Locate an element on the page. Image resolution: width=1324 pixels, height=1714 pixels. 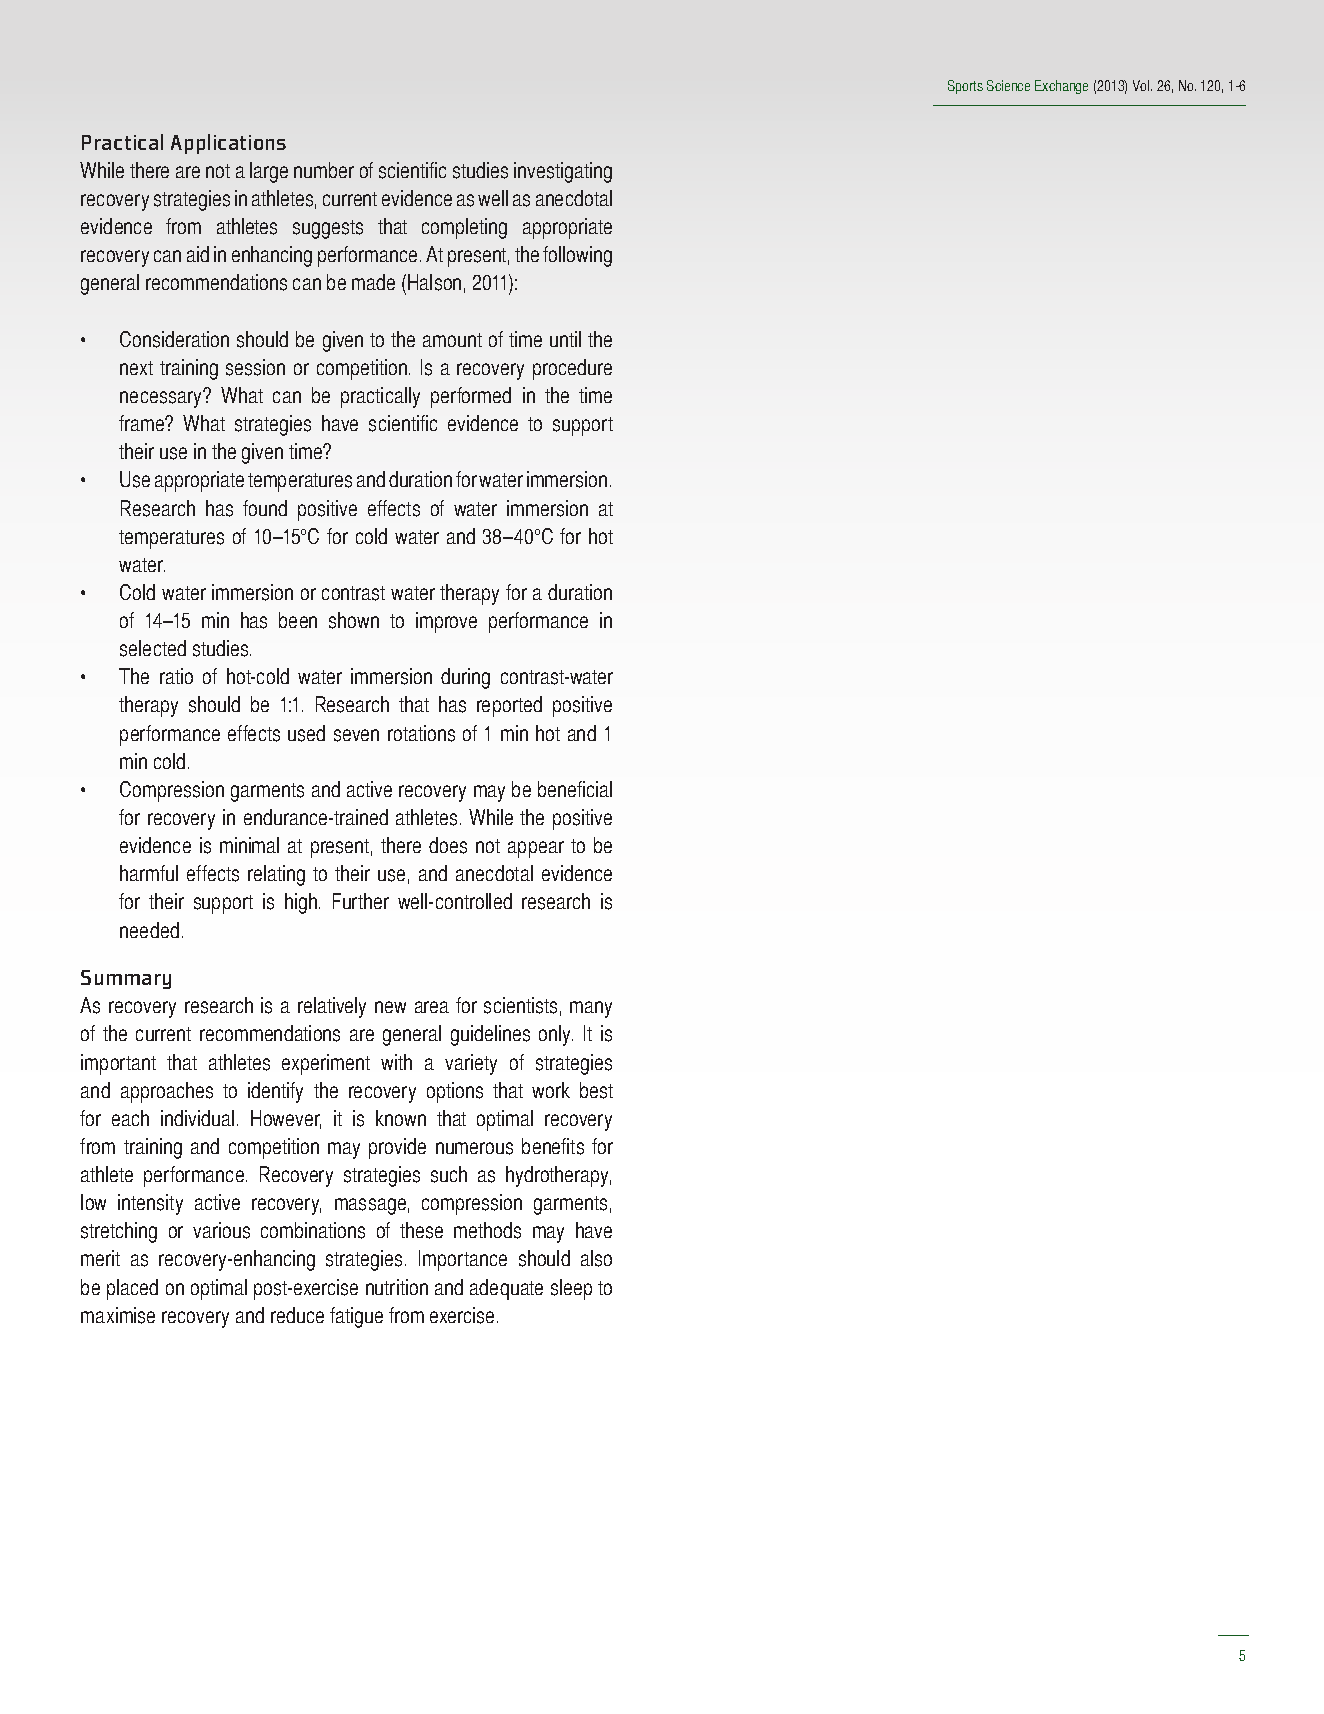
many is located at coordinates (591, 1009).
